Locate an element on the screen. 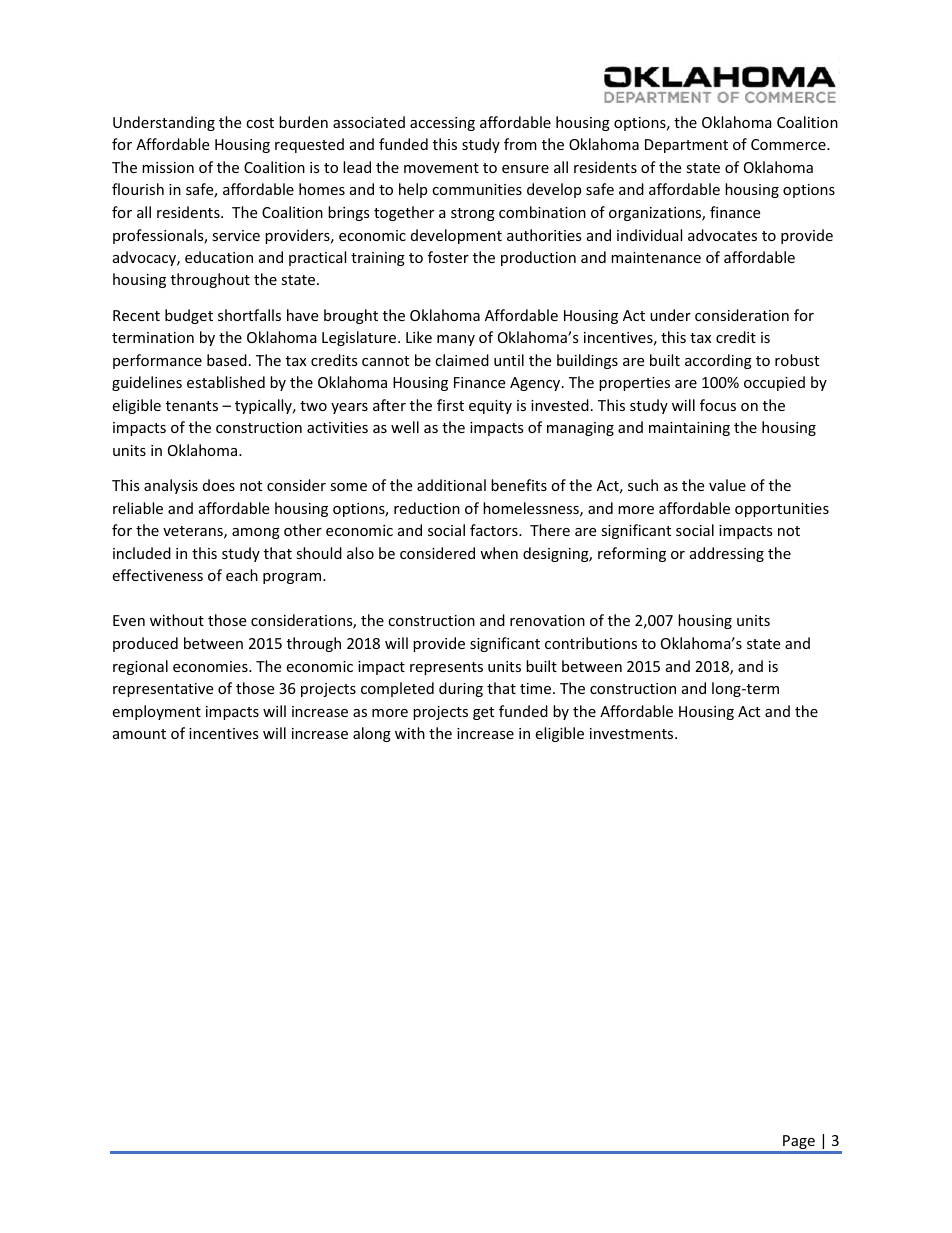  investments is located at coordinates (633, 733).
